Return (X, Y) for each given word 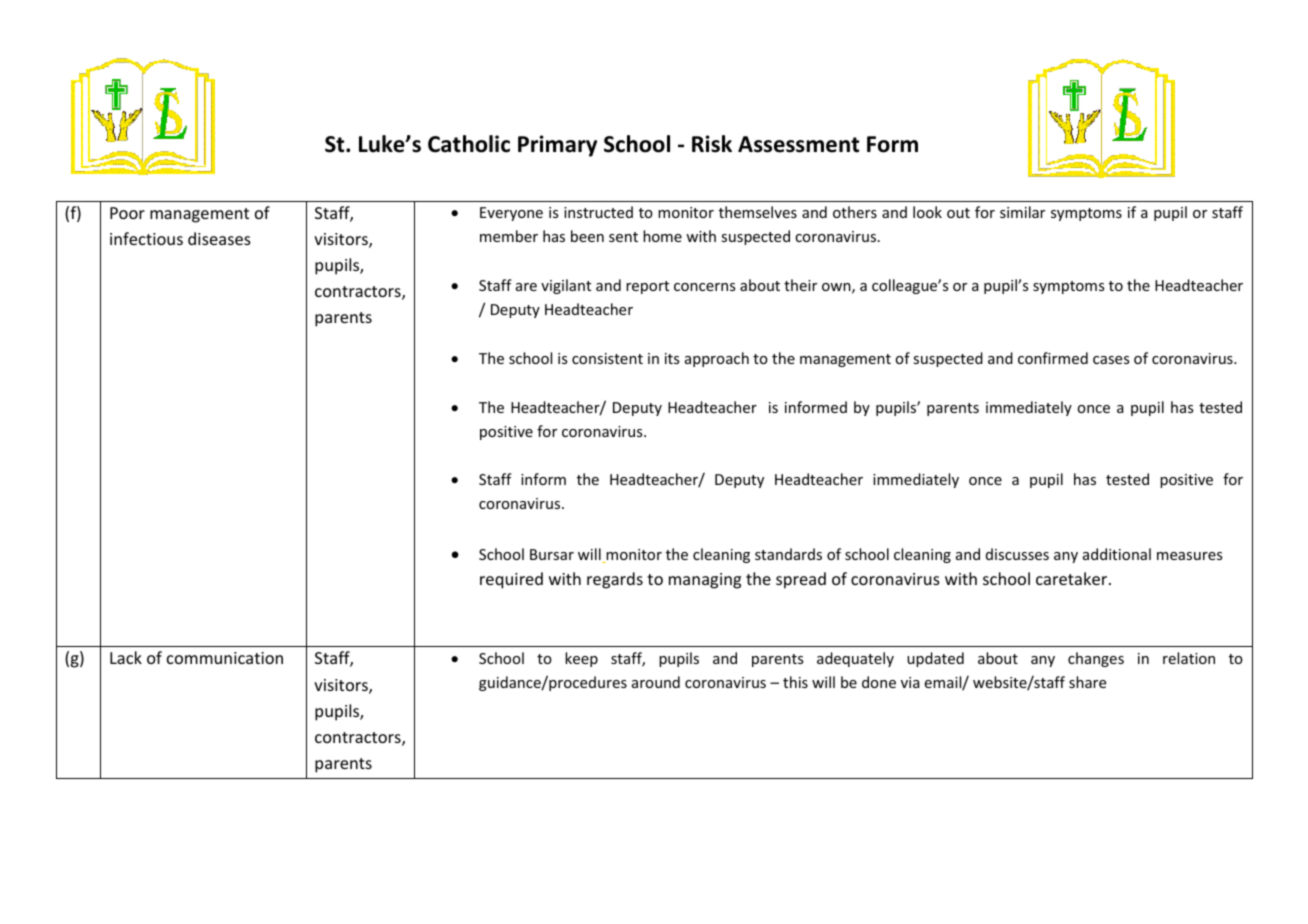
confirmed (1053, 358)
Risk (712, 144)
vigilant (566, 286)
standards (788, 554)
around (656, 682)
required (511, 580)
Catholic (469, 144)
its (672, 358)
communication (225, 658)
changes (1096, 659)
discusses (1017, 554)
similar (1022, 212)
